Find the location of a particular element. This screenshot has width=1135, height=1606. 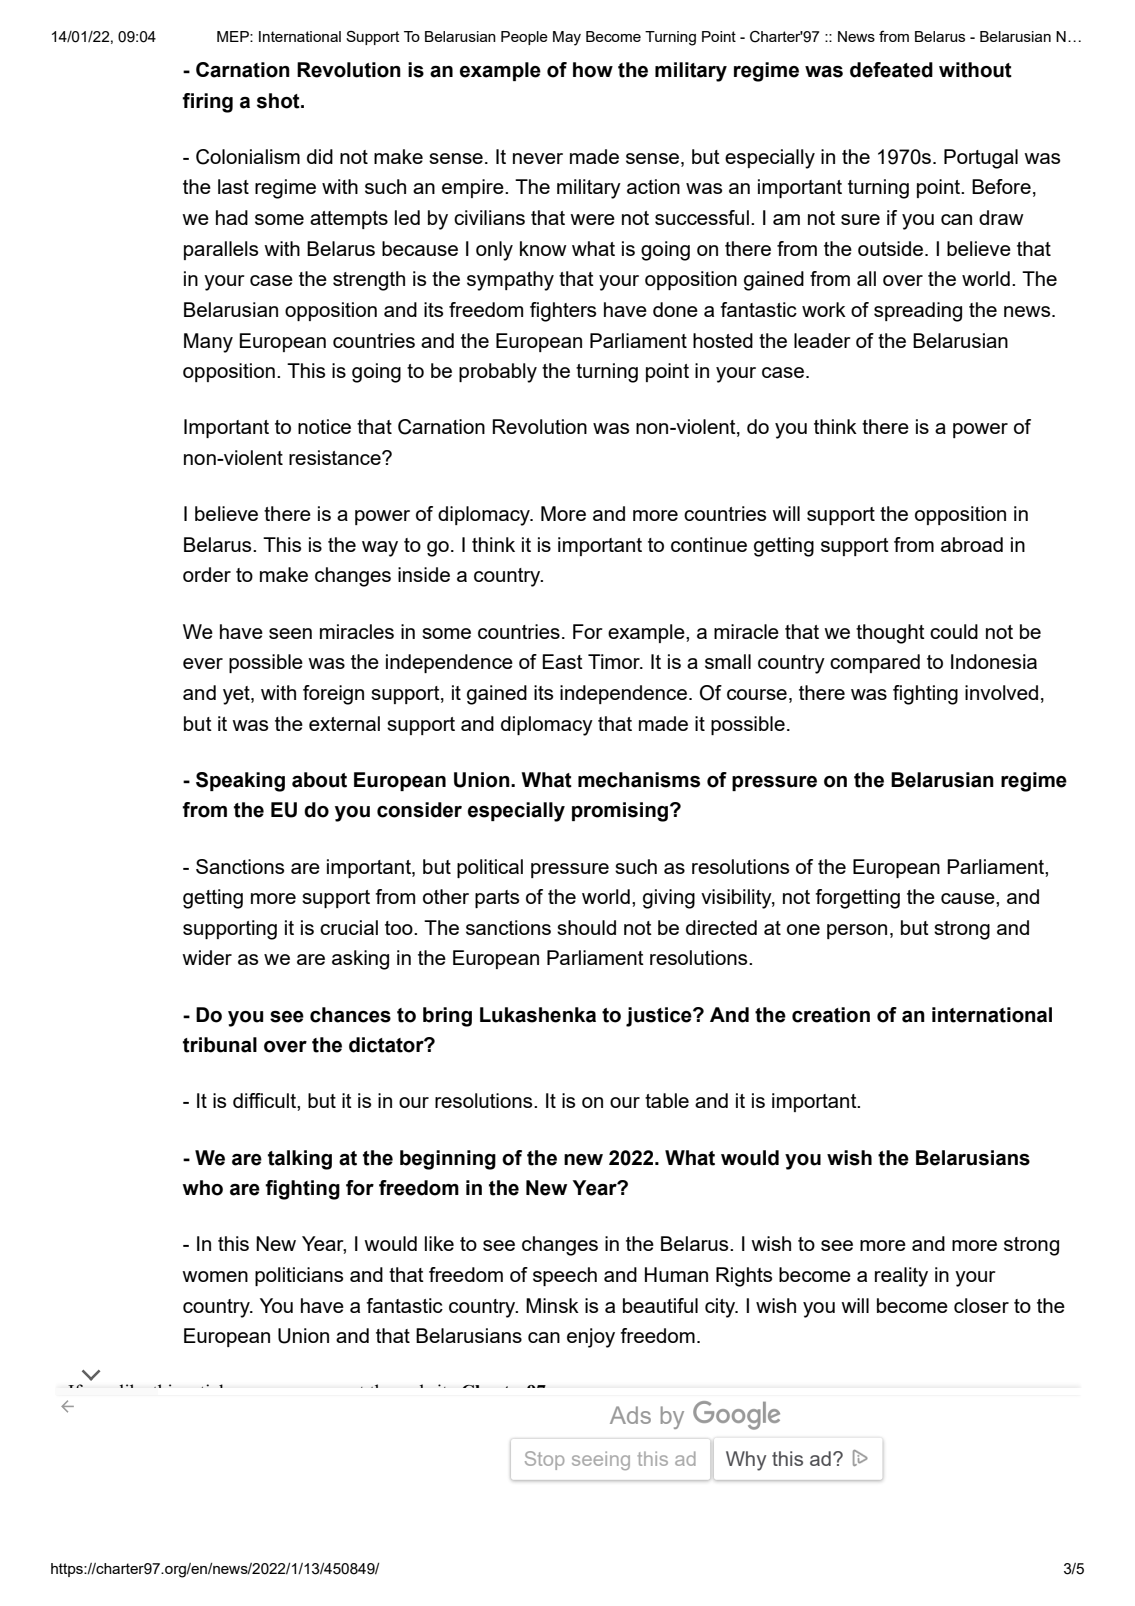

should is located at coordinates (586, 927).
